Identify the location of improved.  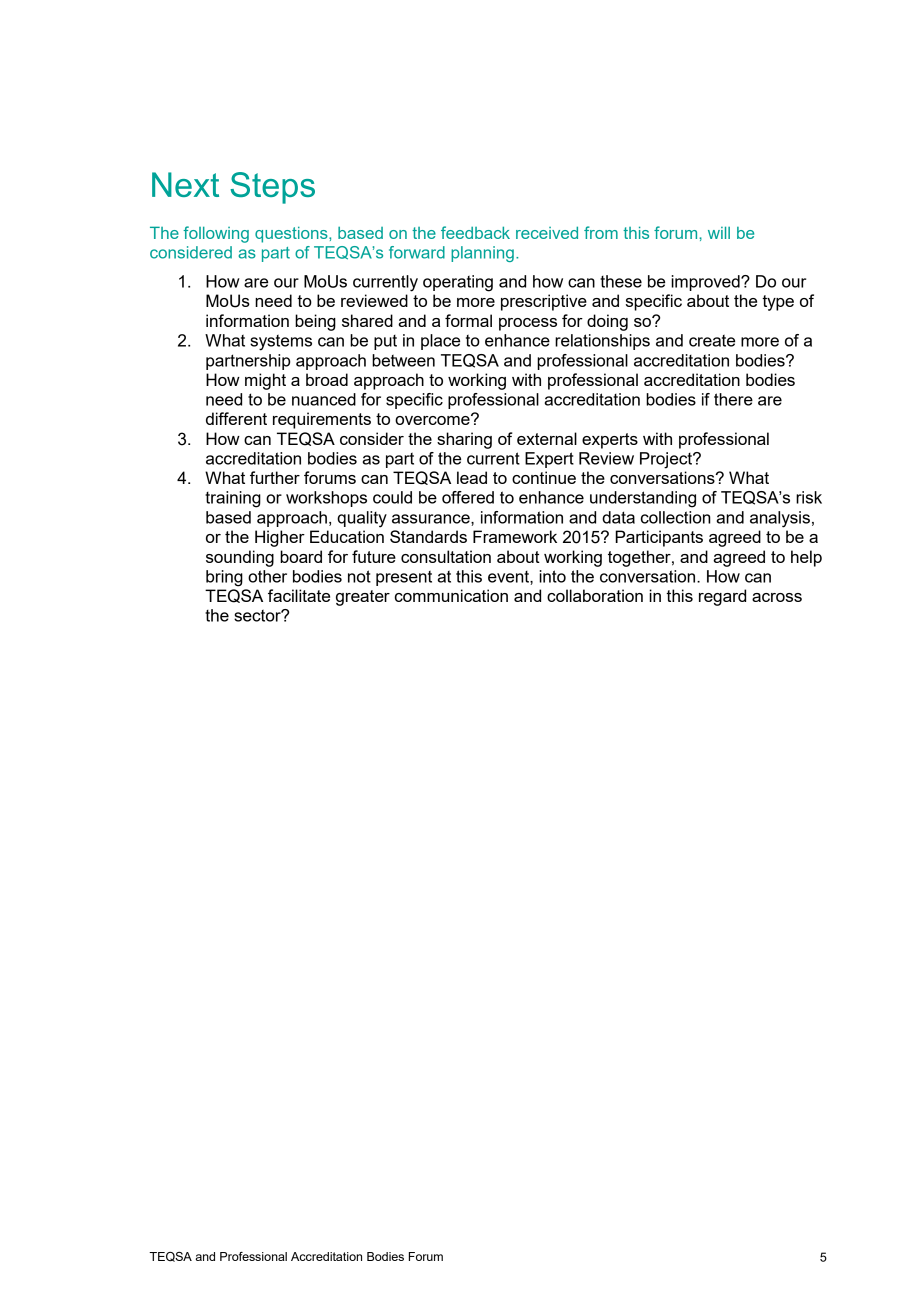
(706, 283).
